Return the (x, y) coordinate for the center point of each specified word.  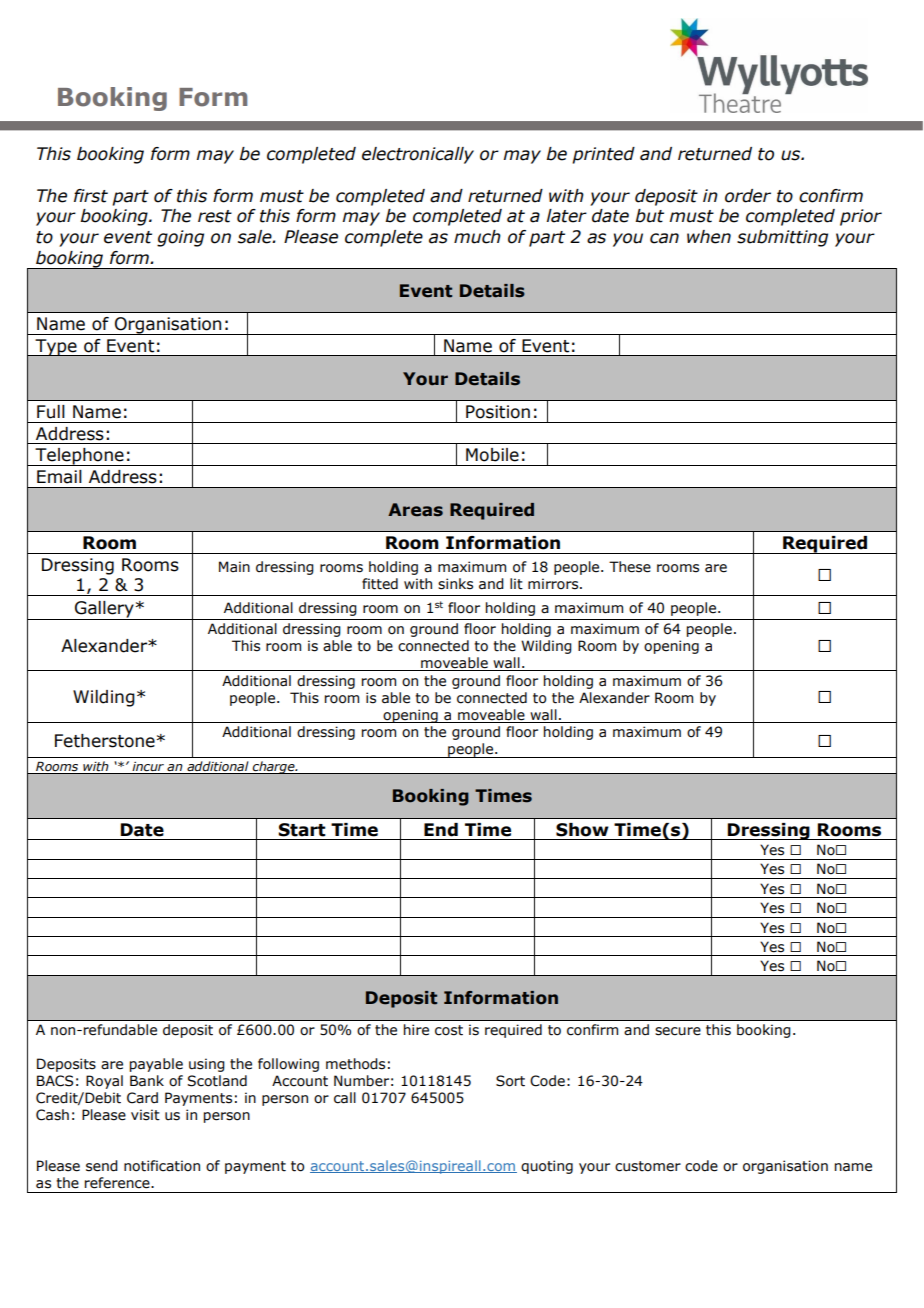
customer (648, 1166)
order (748, 196)
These (630, 567)
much (477, 237)
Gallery (104, 610)
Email (59, 477)
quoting (547, 1167)
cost (449, 1030)
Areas (415, 510)
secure (678, 1031)
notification (162, 1166)
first (91, 196)
